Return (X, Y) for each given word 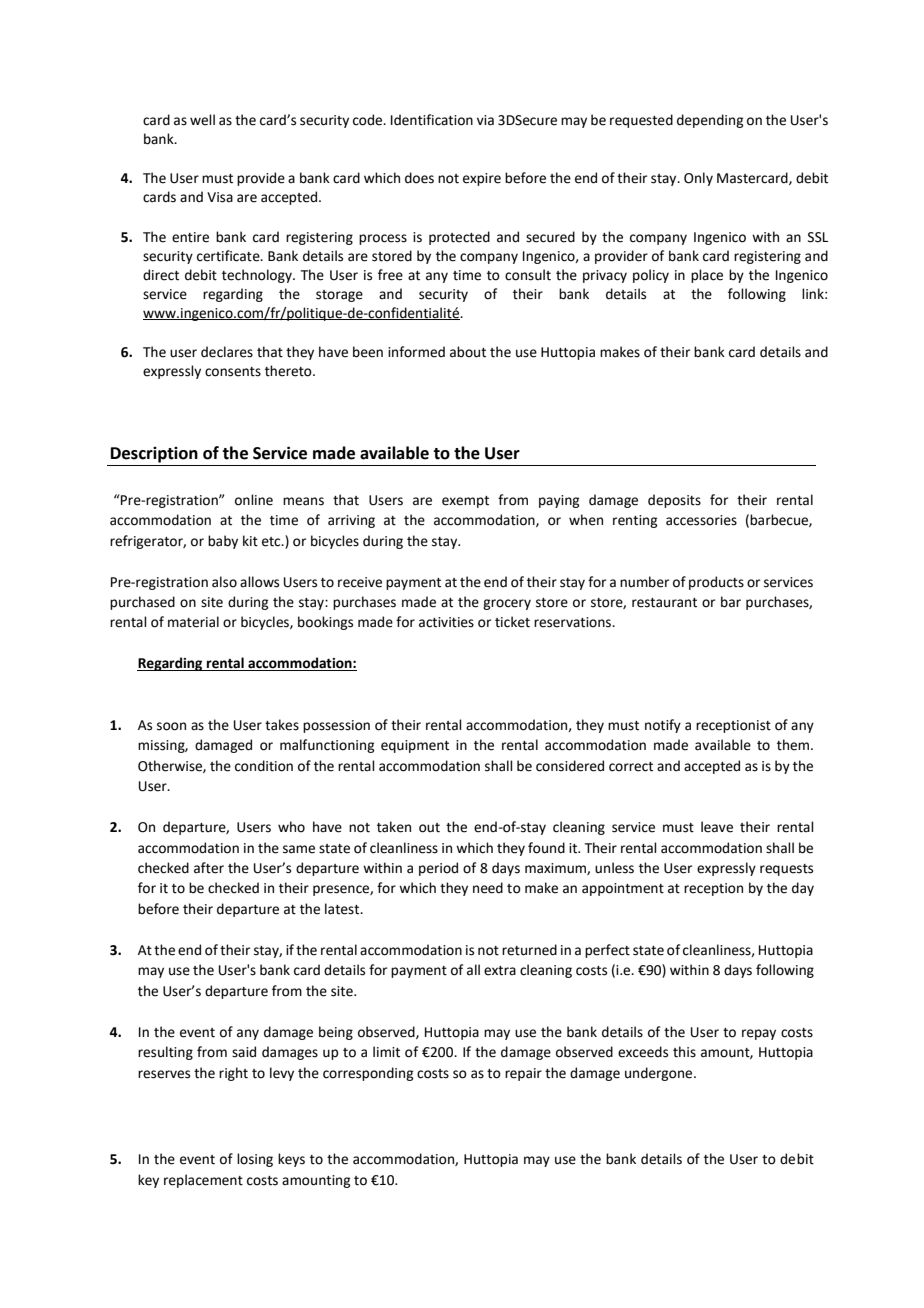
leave (717, 827)
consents (233, 372)
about (468, 352)
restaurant (664, 603)
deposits (674, 501)
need (488, 888)
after (209, 868)
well (202, 120)
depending (710, 121)
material (193, 622)
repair (523, 1074)
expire (482, 179)
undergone (660, 1074)
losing (255, 1160)
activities (446, 622)
